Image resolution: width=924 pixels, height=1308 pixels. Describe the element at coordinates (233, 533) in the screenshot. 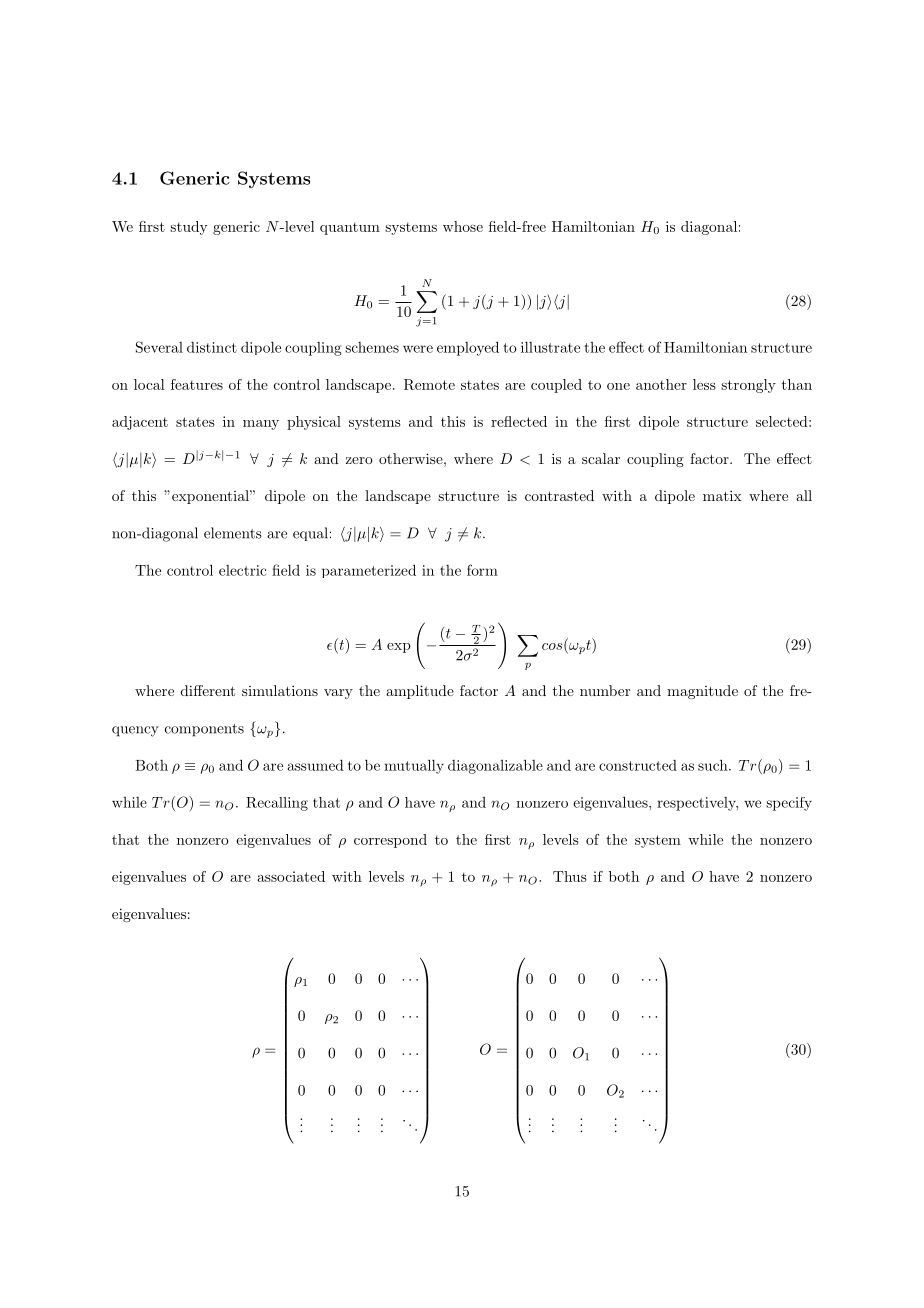

I see `elements` at that location.
